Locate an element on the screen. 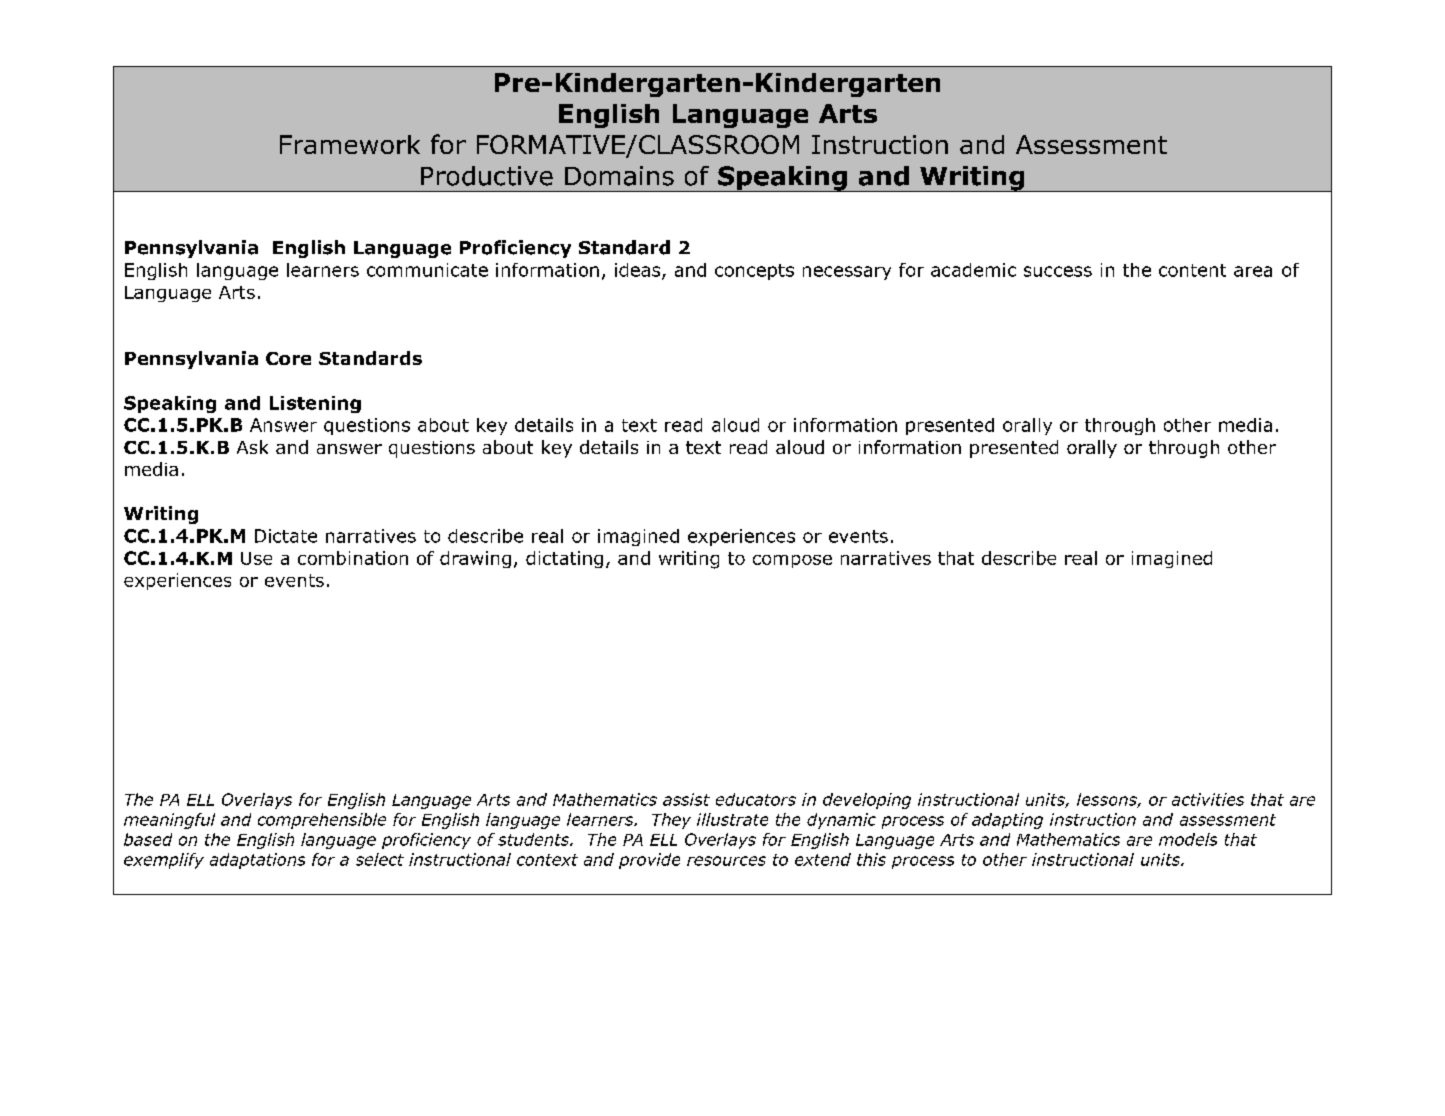 Image resolution: width=1445 pixels, height=1116 pixels. adaptations is located at coordinates (257, 861).
